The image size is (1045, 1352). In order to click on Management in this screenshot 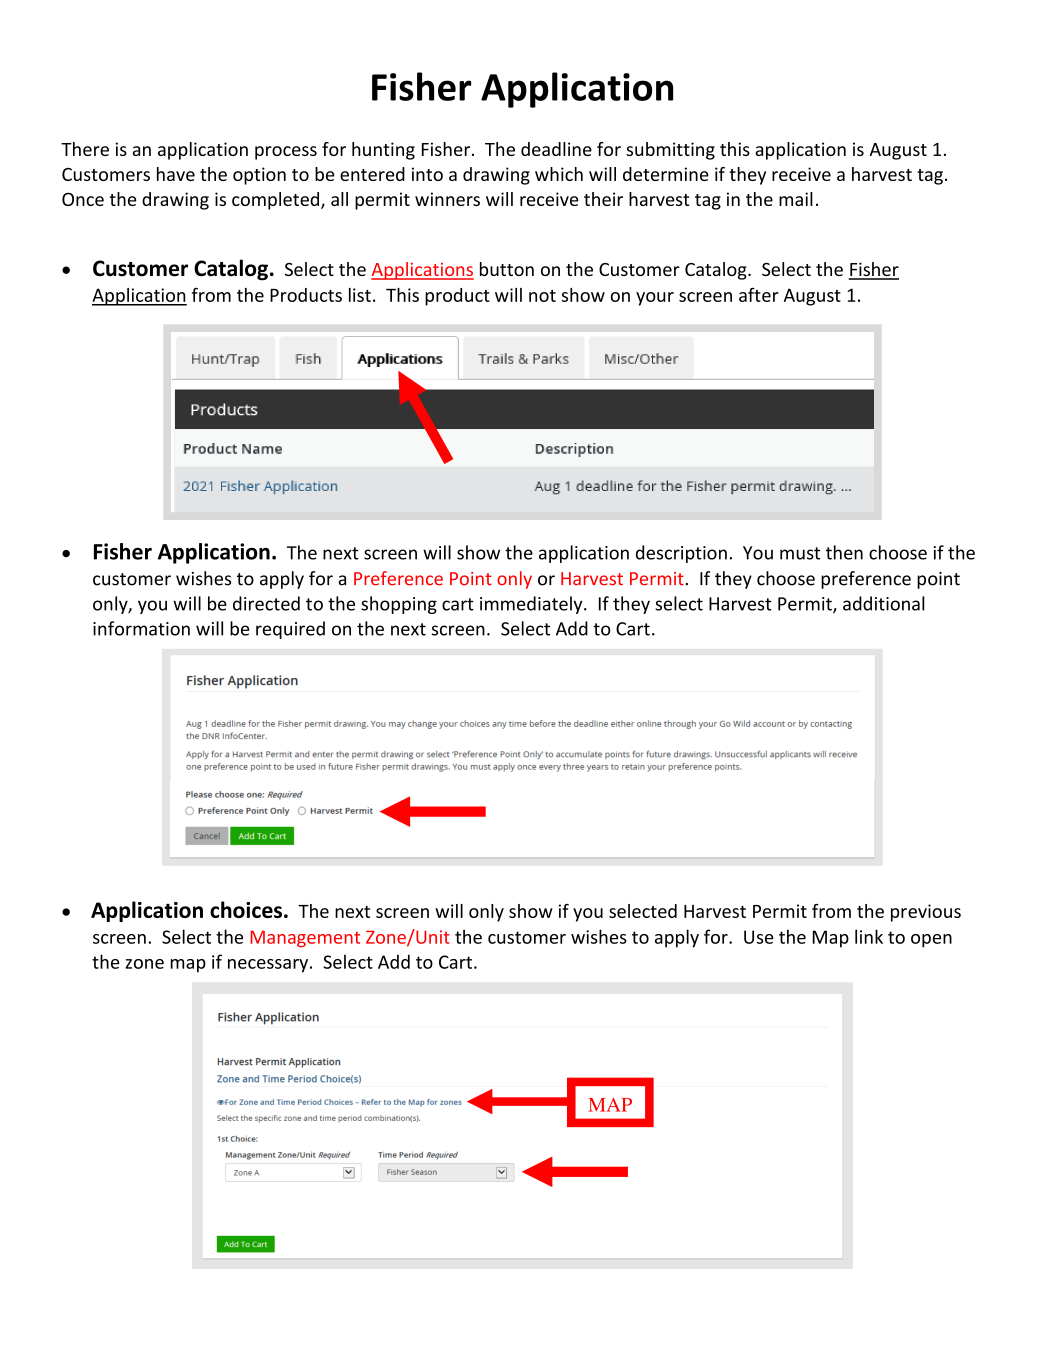, I will do `click(305, 939)`.
